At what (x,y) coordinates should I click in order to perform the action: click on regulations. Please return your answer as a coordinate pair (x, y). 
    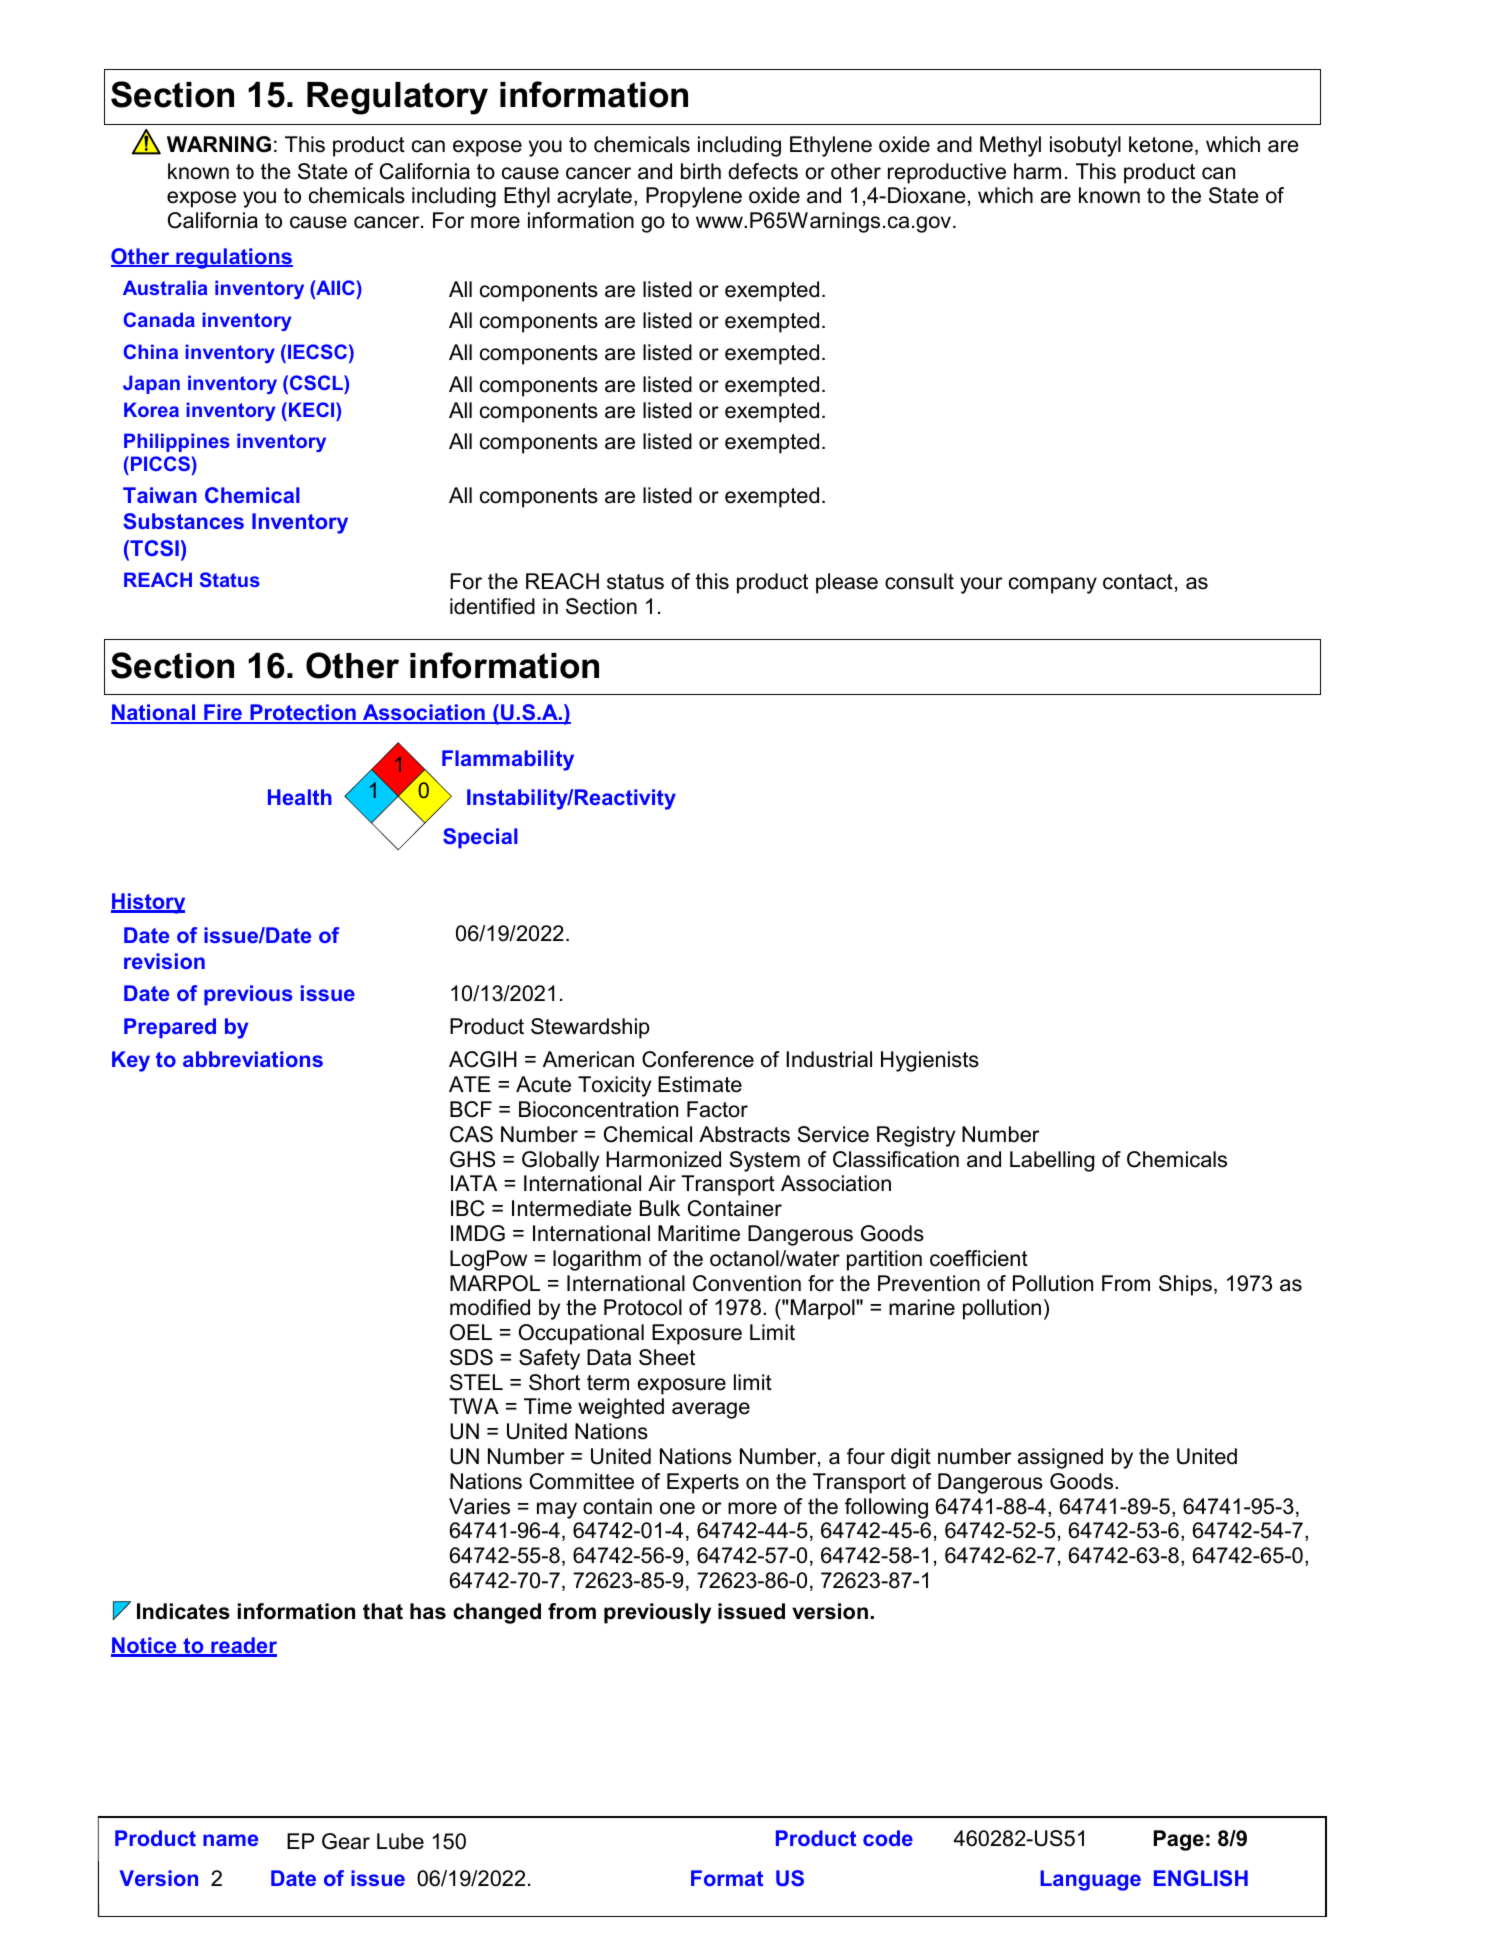
    Looking at the image, I should click on (233, 258).
